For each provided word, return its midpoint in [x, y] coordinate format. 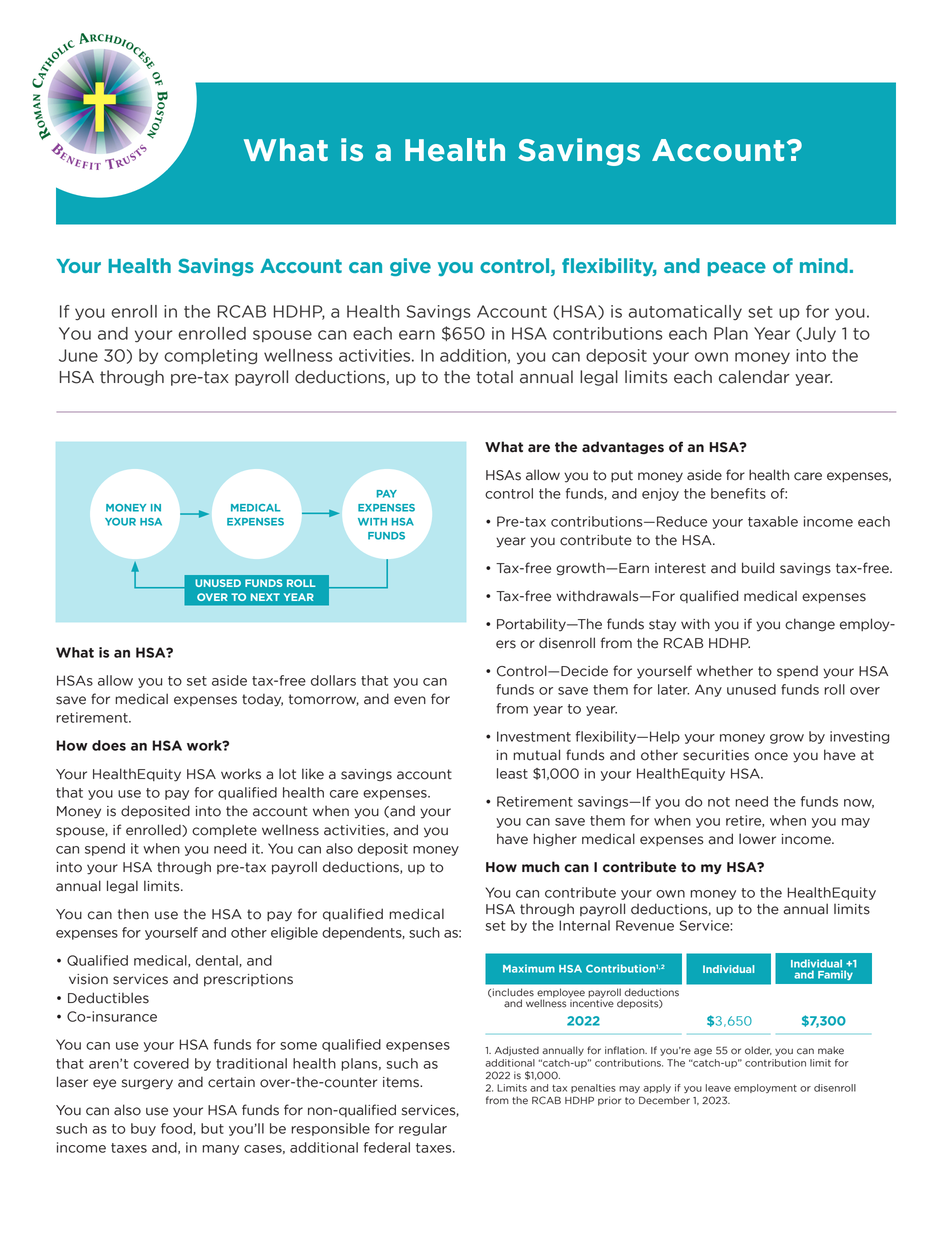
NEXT [265, 597]
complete [224, 830]
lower [757, 839]
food [177, 1129]
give [410, 267]
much [540, 867]
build [758, 568]
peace [737, 269]
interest [680, 568]
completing [210, 357]
